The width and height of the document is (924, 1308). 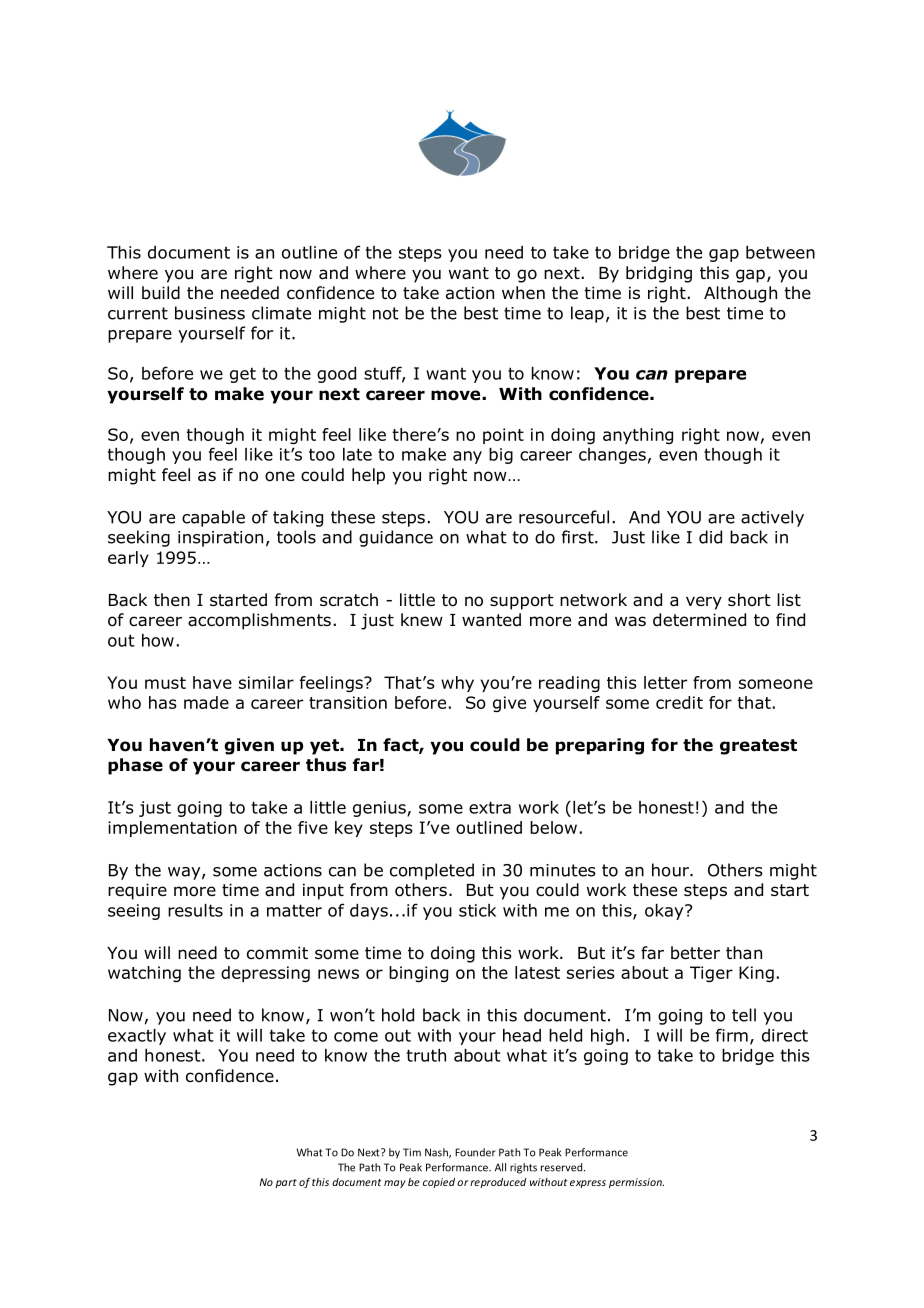 What do you see at coordinates (432, 871) in the document?
I see `completed` at bounding box center [432, 871].
